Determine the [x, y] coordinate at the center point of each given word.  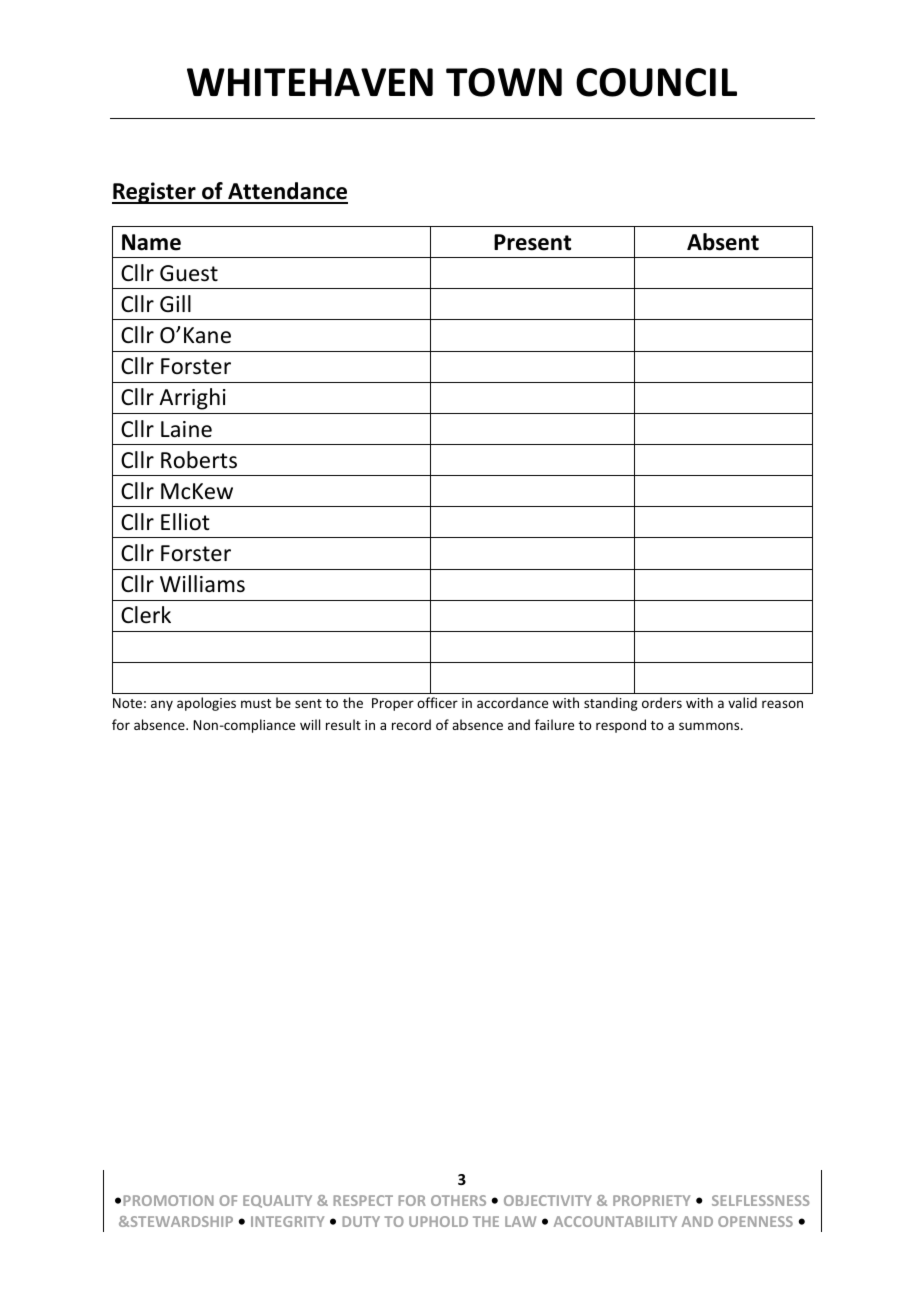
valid [742, 702]
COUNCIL [656, 82]
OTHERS [458, 1200]
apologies [206, 704]
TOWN [504, 82]
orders [662, 702]
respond [621, 726]
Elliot [185, 522]
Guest [189, 273]
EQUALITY [277, 1201]
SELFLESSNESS [760, 1200]
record [411, 724]
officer [437, 702]
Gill [175, 304]
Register [155, 193]
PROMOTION [168, 1200]
